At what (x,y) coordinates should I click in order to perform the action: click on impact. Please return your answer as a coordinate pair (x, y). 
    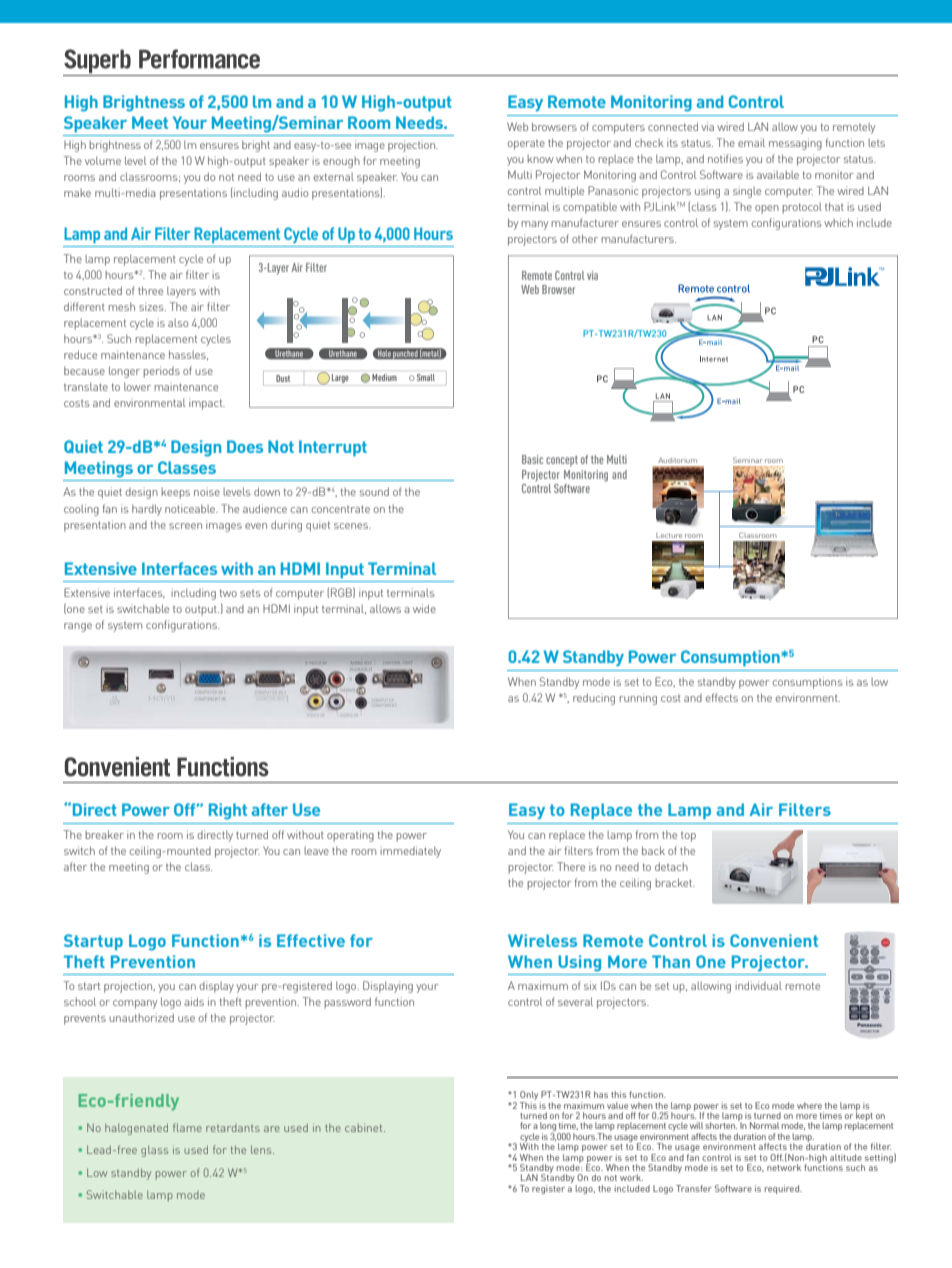
    Looking at the image, I should click on (207, 404).
